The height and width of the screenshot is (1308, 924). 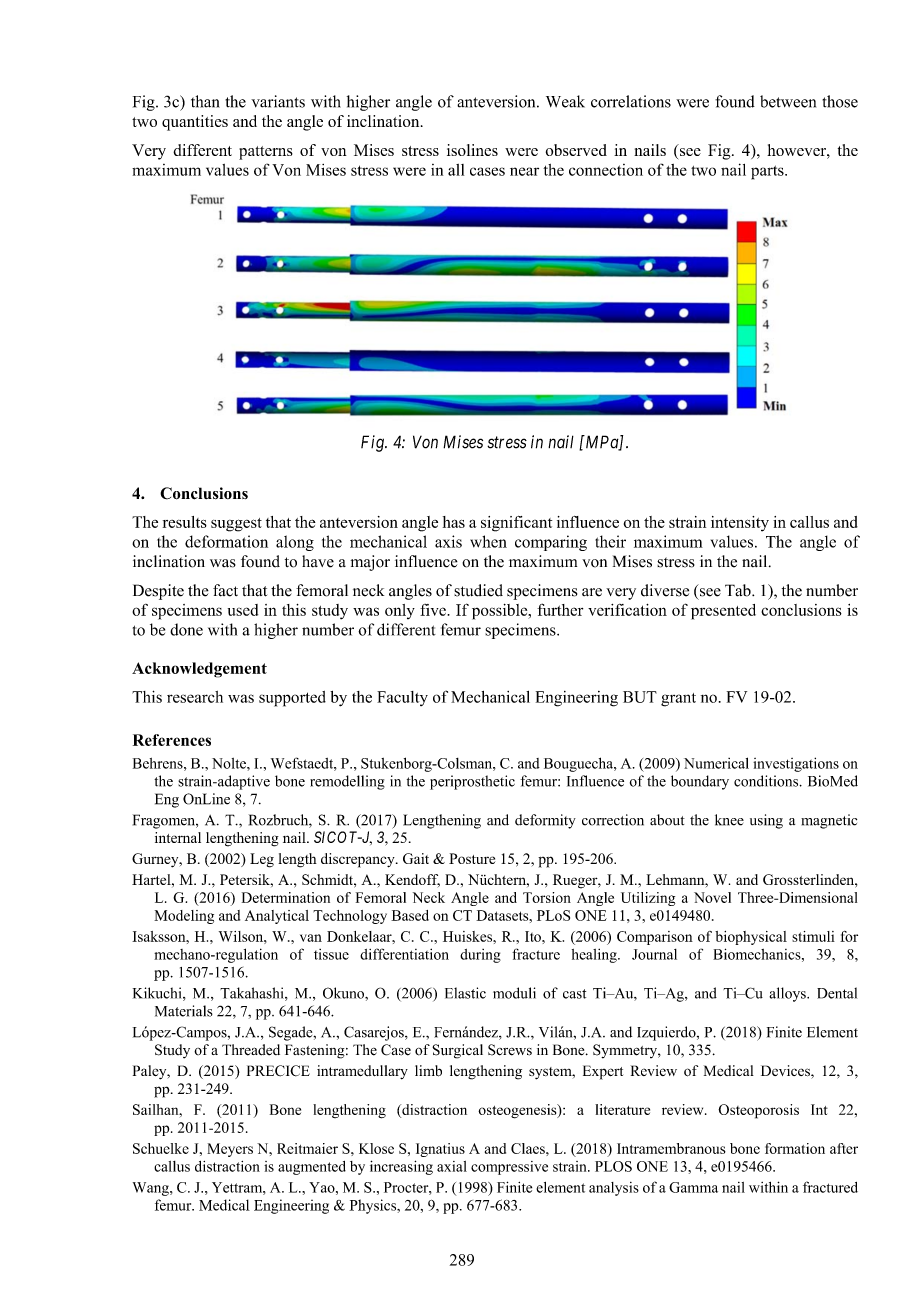 What do you see at coordinates (509, 1168) in the screenshot?
I see `compressive` at bounding box center [509, 1168].
